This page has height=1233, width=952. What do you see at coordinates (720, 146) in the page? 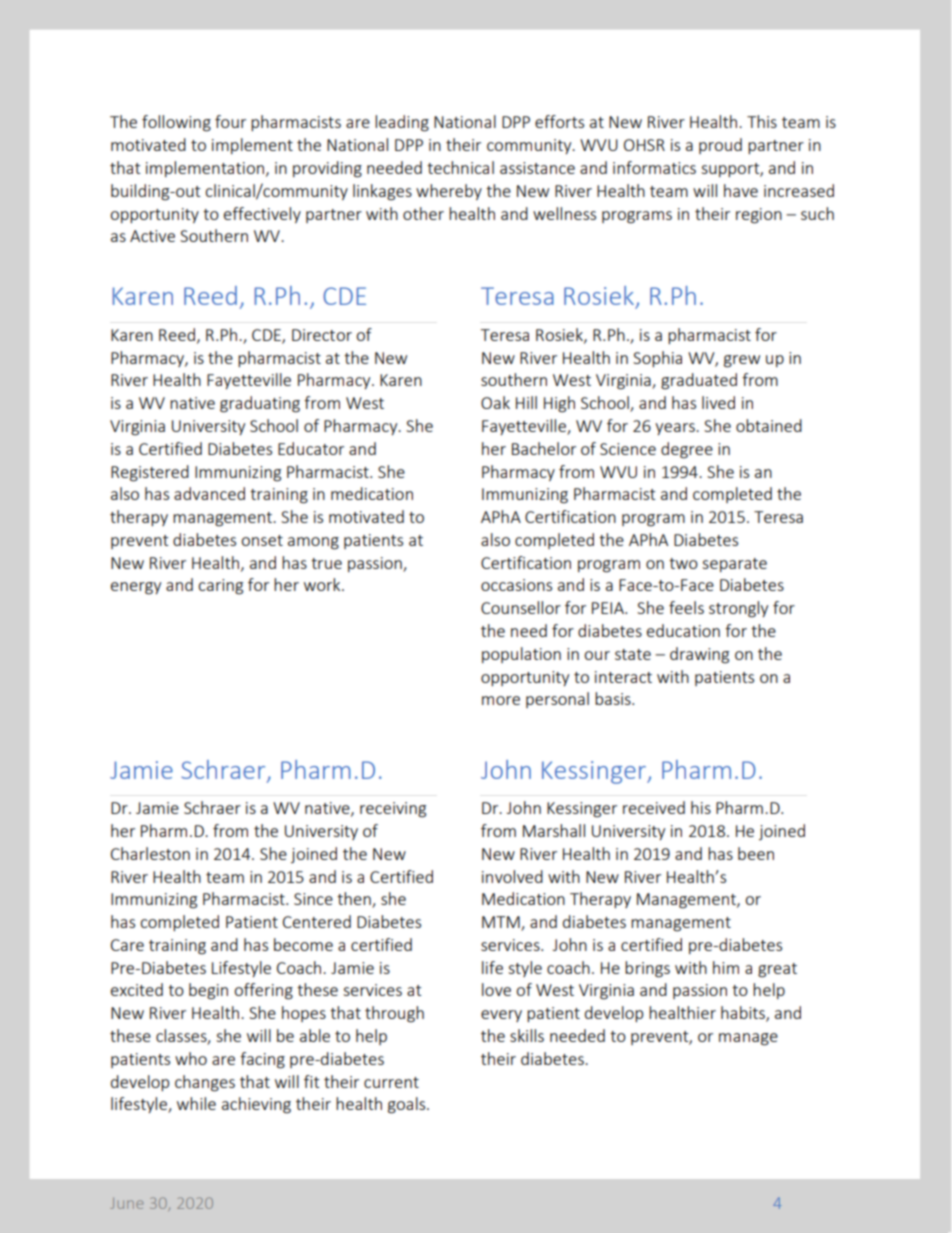
I see `proud` at bounding box center [720, 146].
